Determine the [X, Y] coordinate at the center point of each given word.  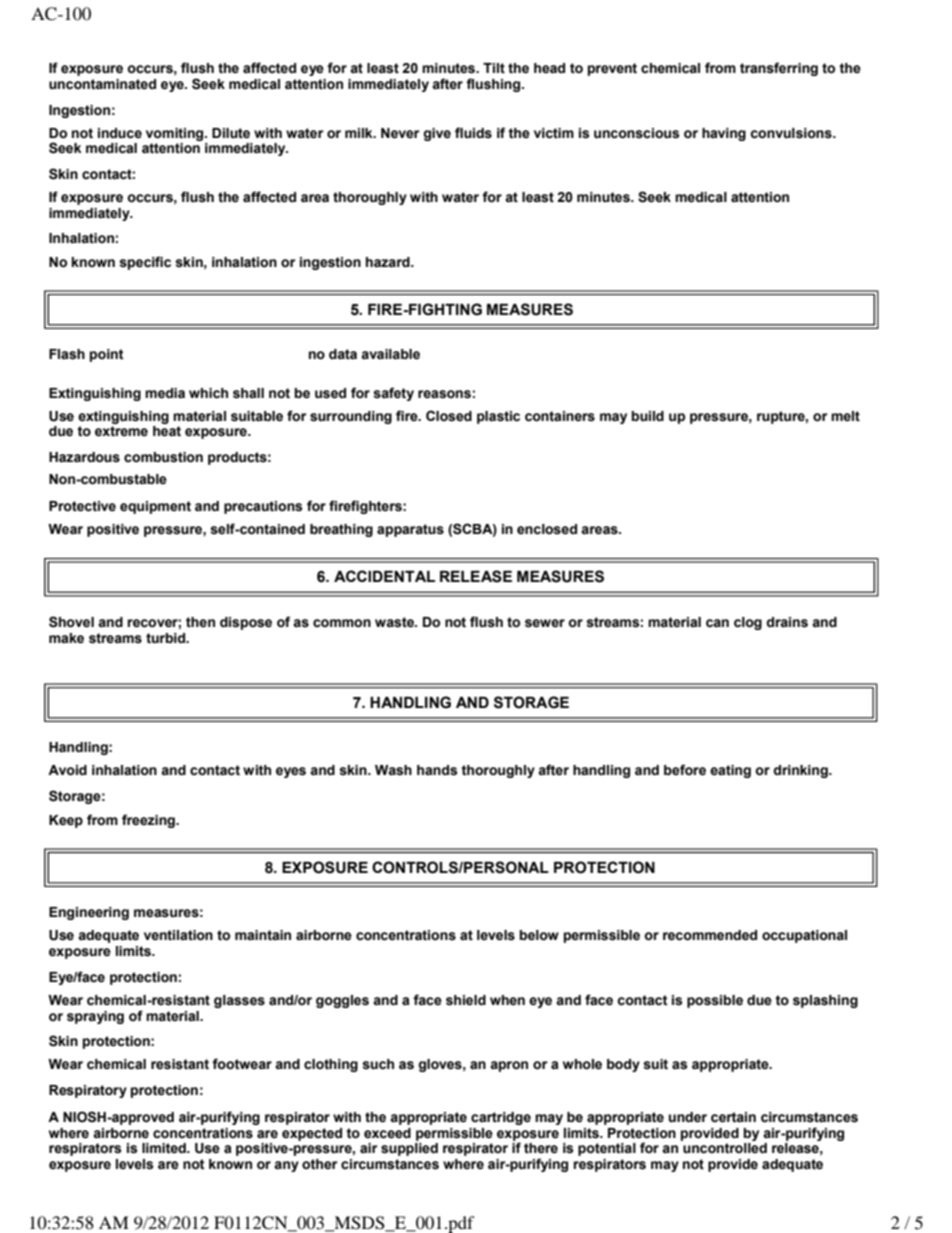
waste [396, 622]
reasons [444, 394]
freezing [149, 821]
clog [748, 623]
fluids [473, 133]
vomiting [176, 134]
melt [845, 416]
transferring [779, 69]
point [107, 355]
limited [165, 1148]
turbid [167, 638]
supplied [409, 1149]
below [539, 935]
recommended [710, 935]
